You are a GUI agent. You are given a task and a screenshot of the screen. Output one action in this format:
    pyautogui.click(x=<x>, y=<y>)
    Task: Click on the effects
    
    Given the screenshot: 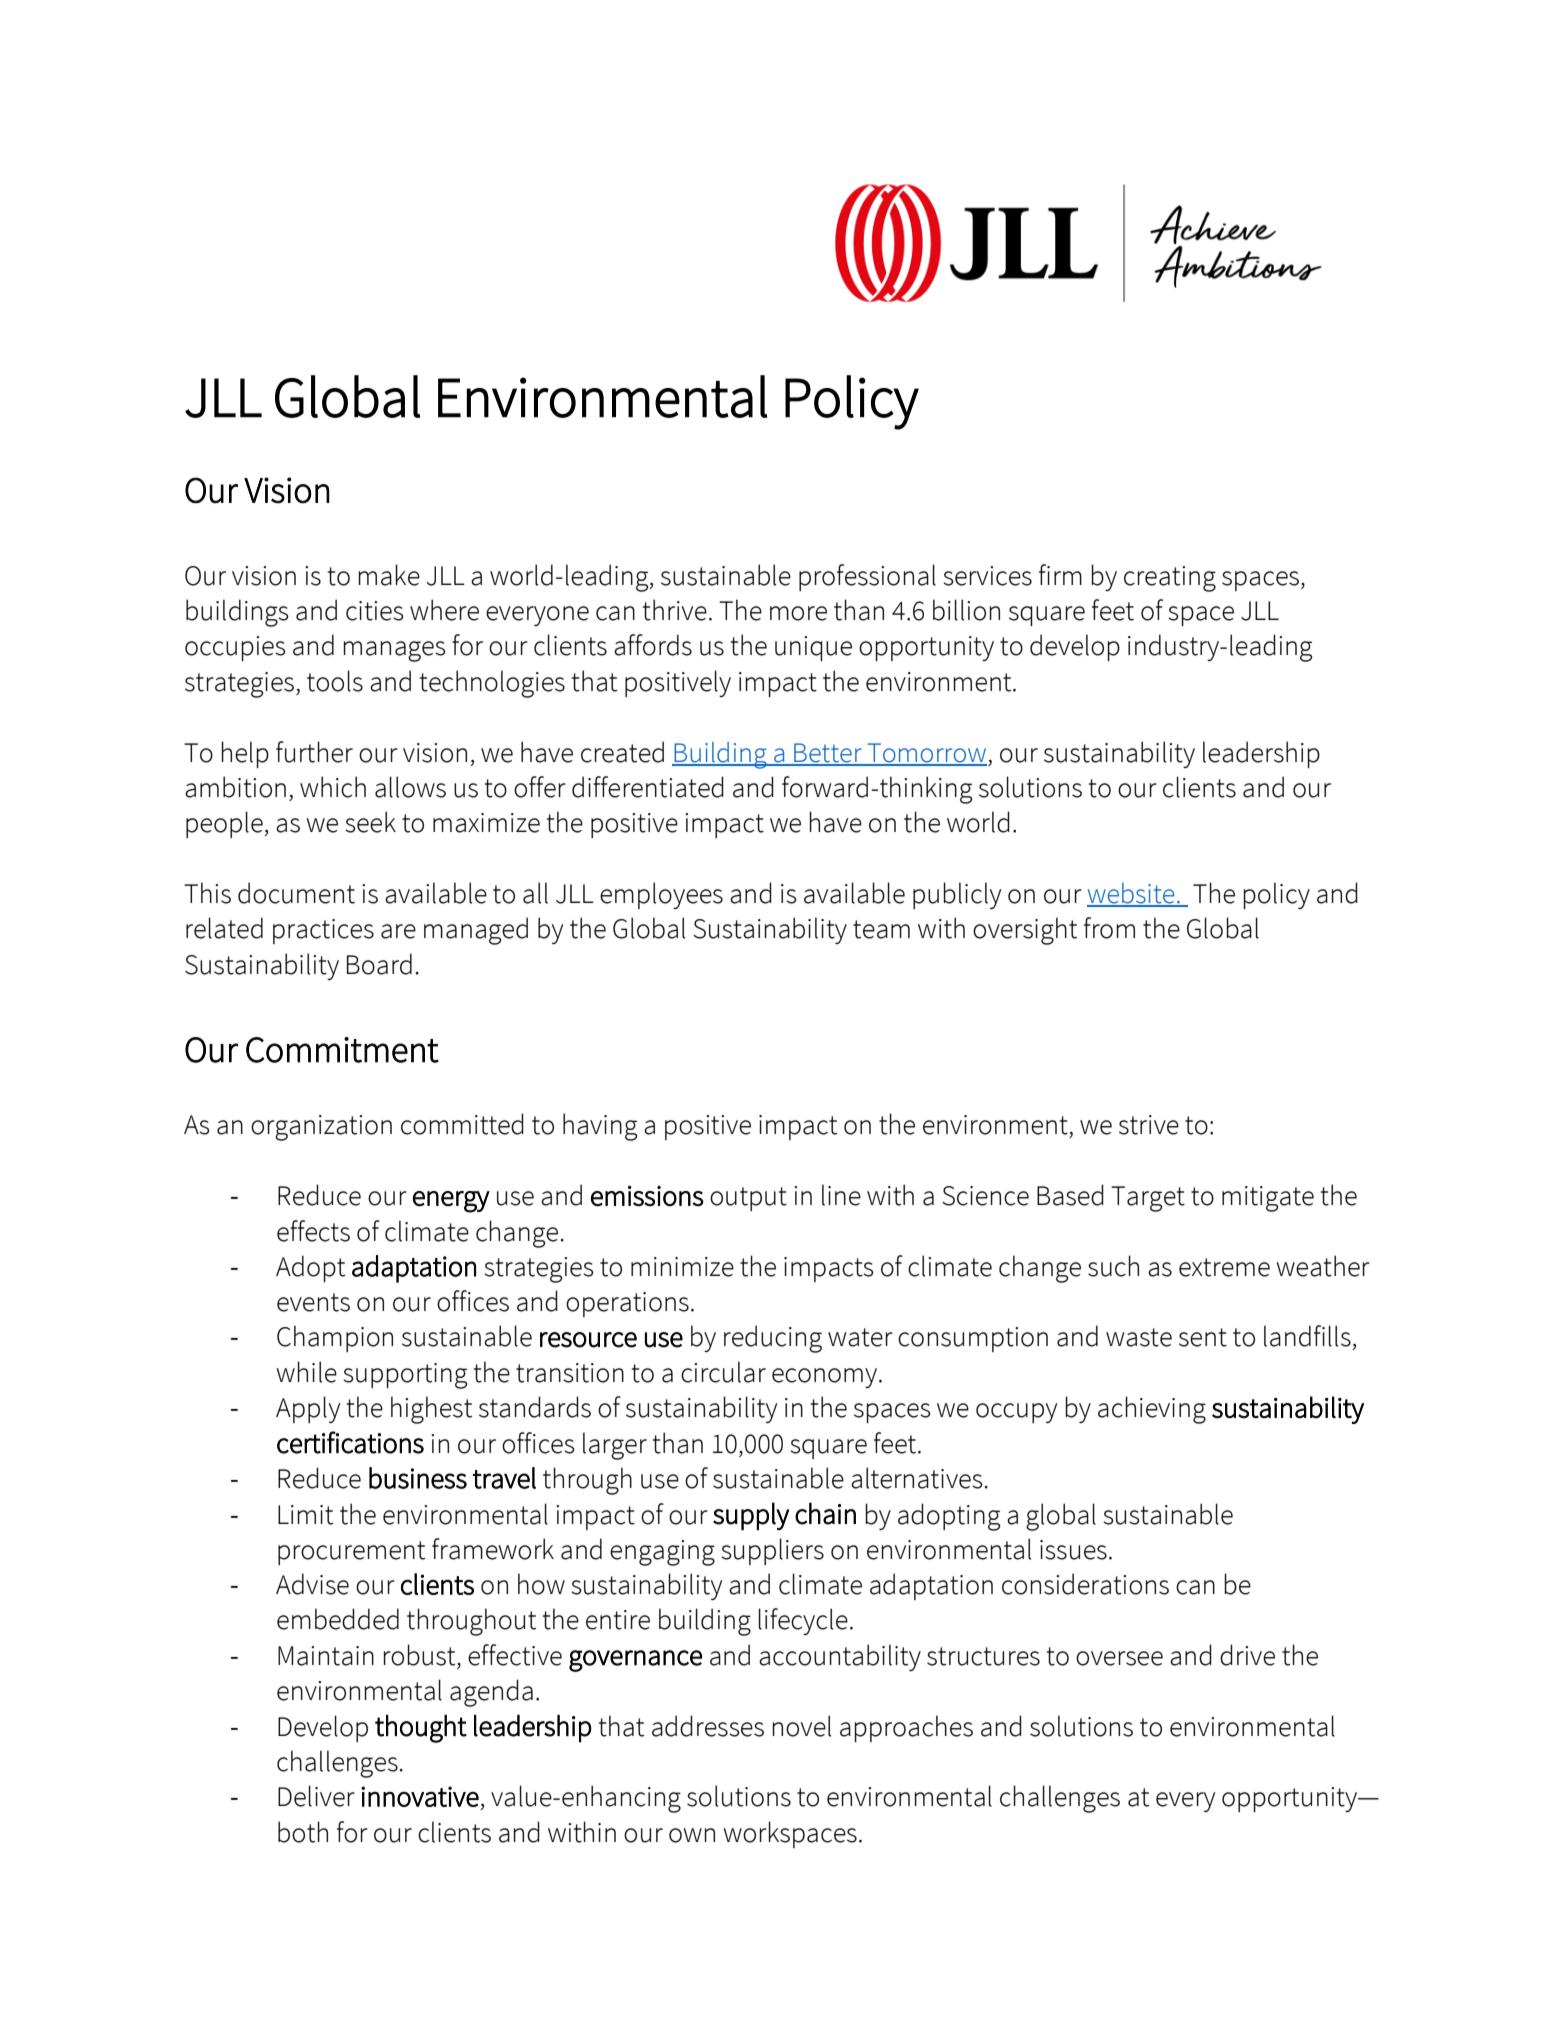 What is the action you would take?
    pyautogui.click(x=313, y=1231)
